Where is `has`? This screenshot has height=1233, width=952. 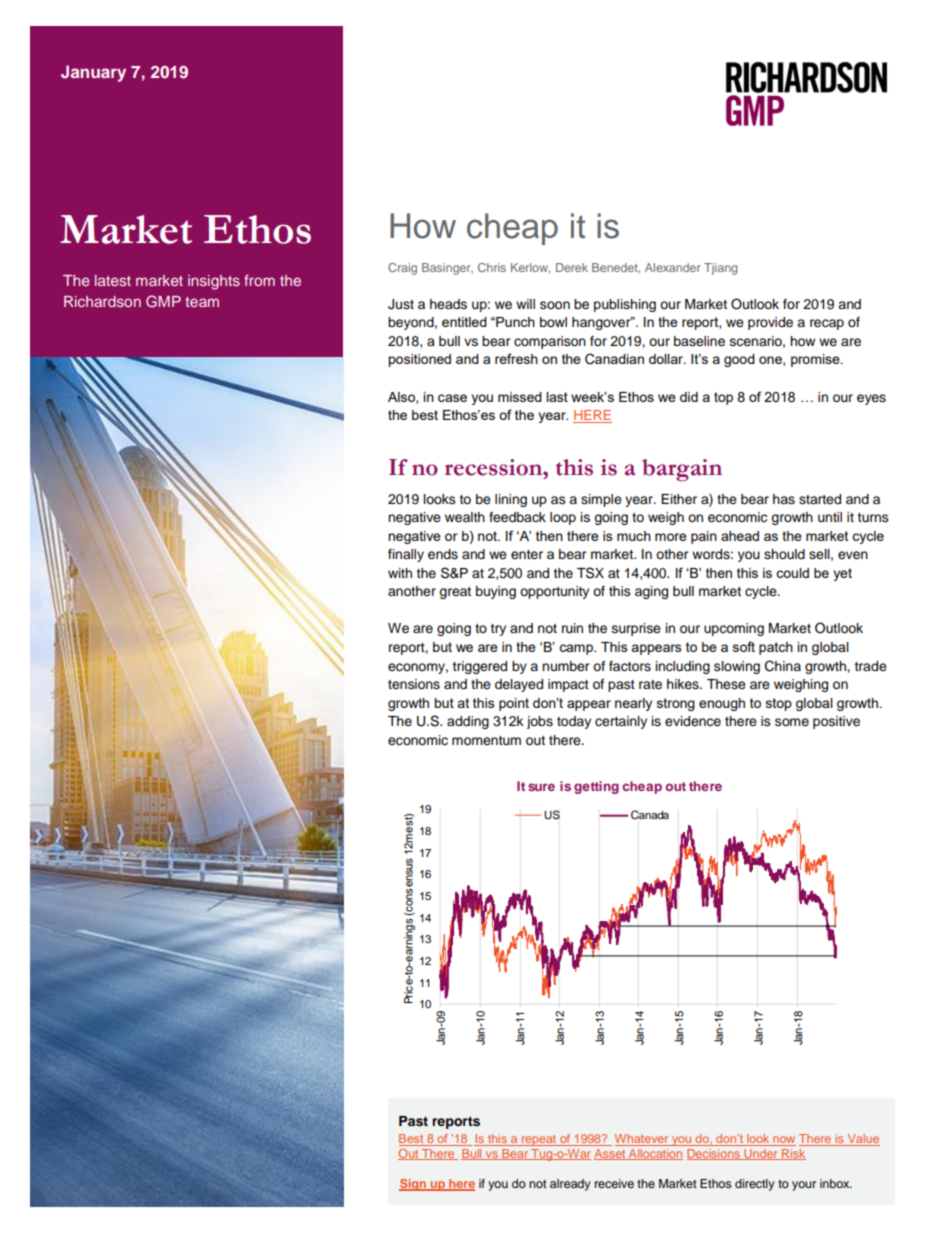 has is located at coordinates (784, 499).
